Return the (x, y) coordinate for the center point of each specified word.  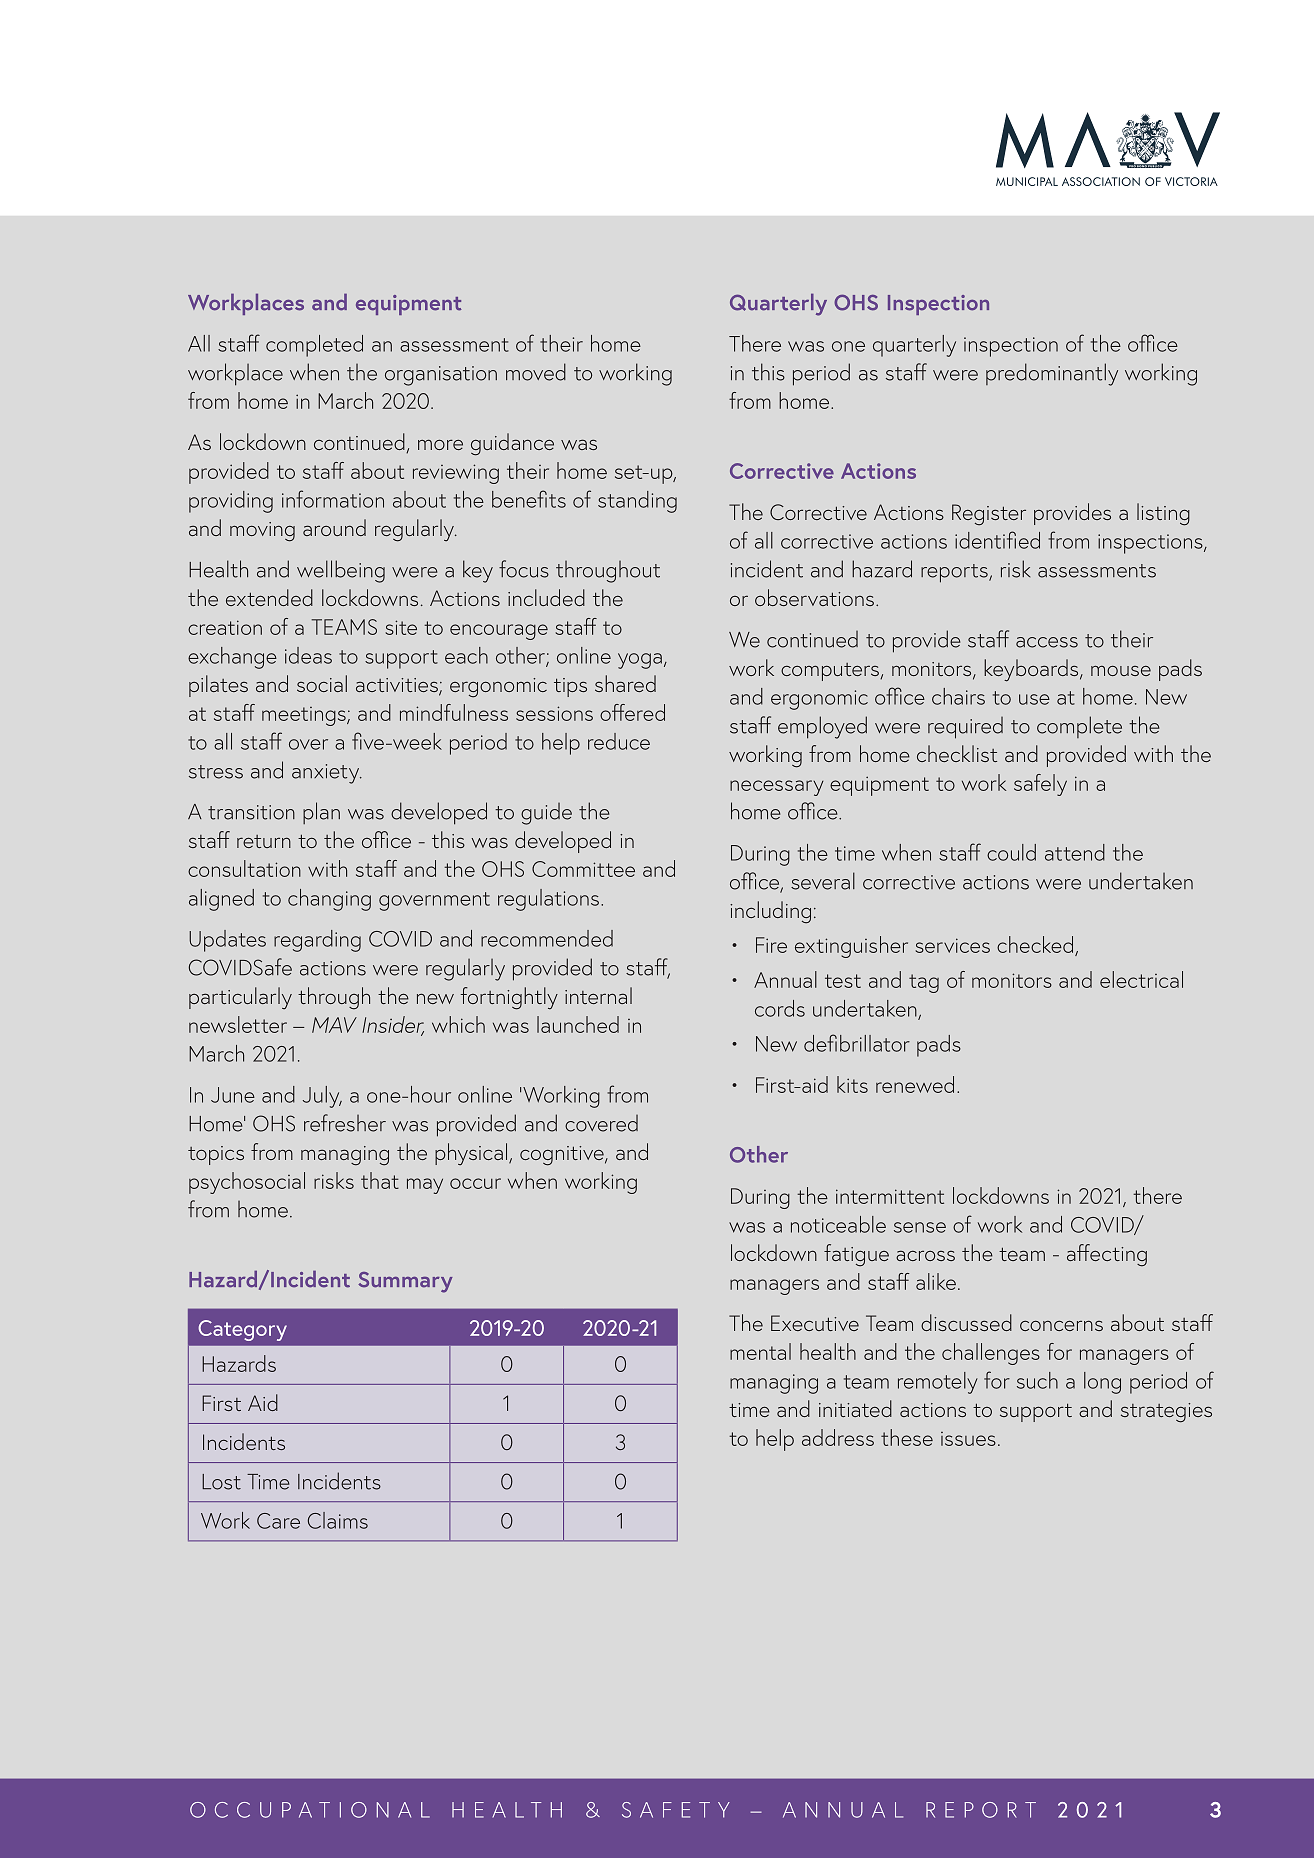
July (322, 1097)
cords (780, 1008)
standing (637, 502)
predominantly (1052, 374)
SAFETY (676, 1810)
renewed (915, 1084)
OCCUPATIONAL (310, 1810)
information (333, 499)
